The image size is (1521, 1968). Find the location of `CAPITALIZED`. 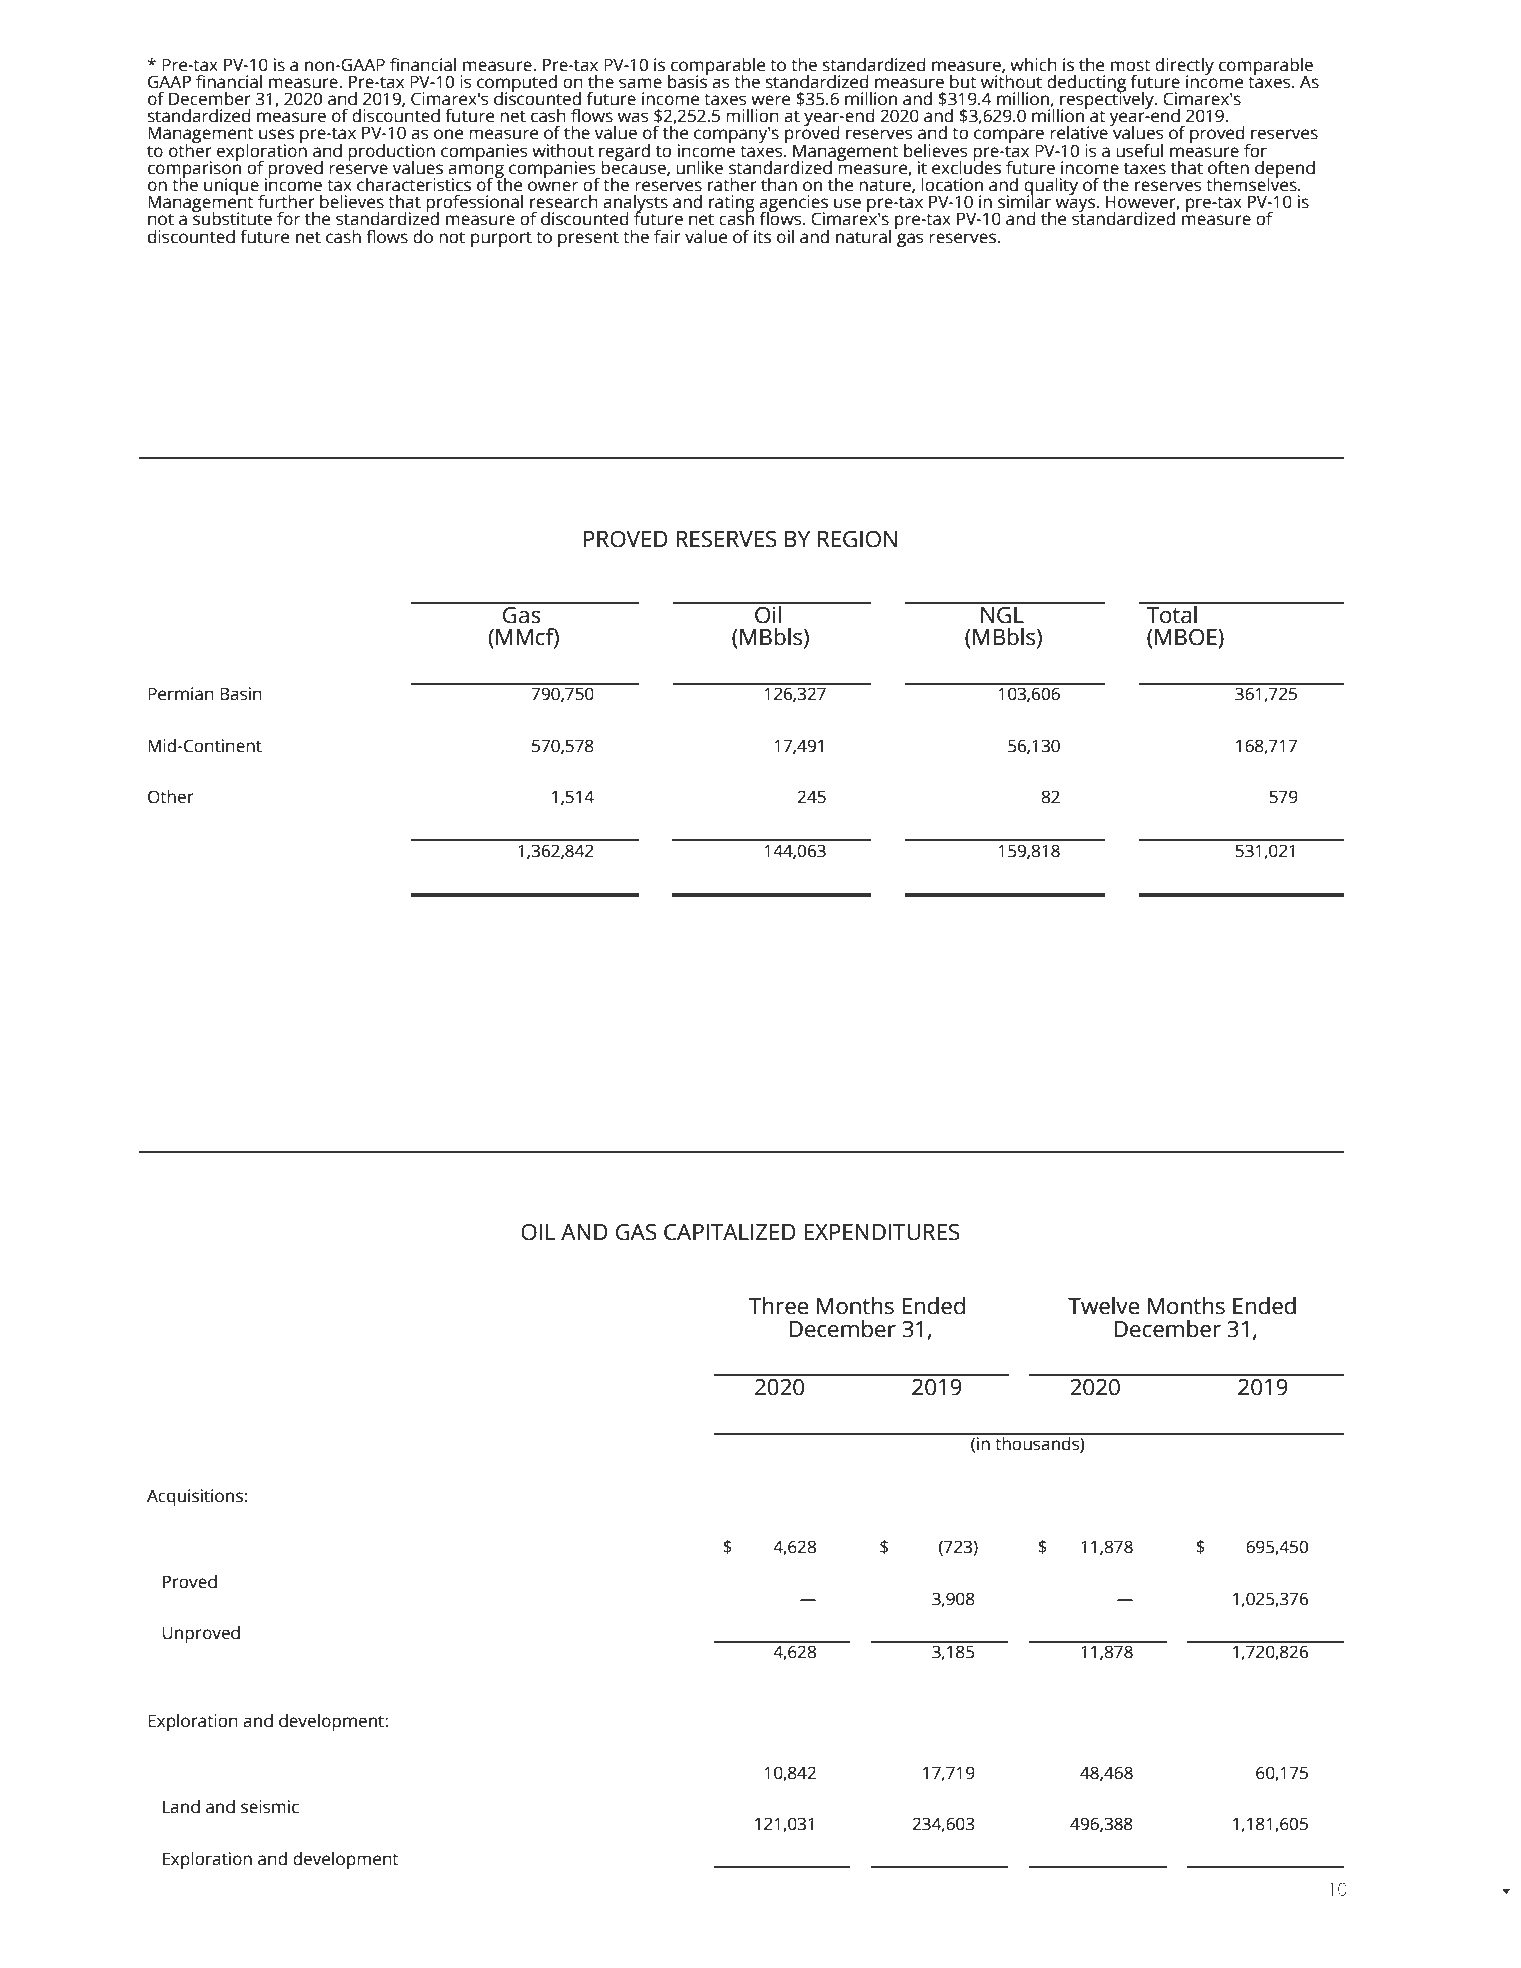

CAPITALIZED is located at coordinates (730, 1232).
